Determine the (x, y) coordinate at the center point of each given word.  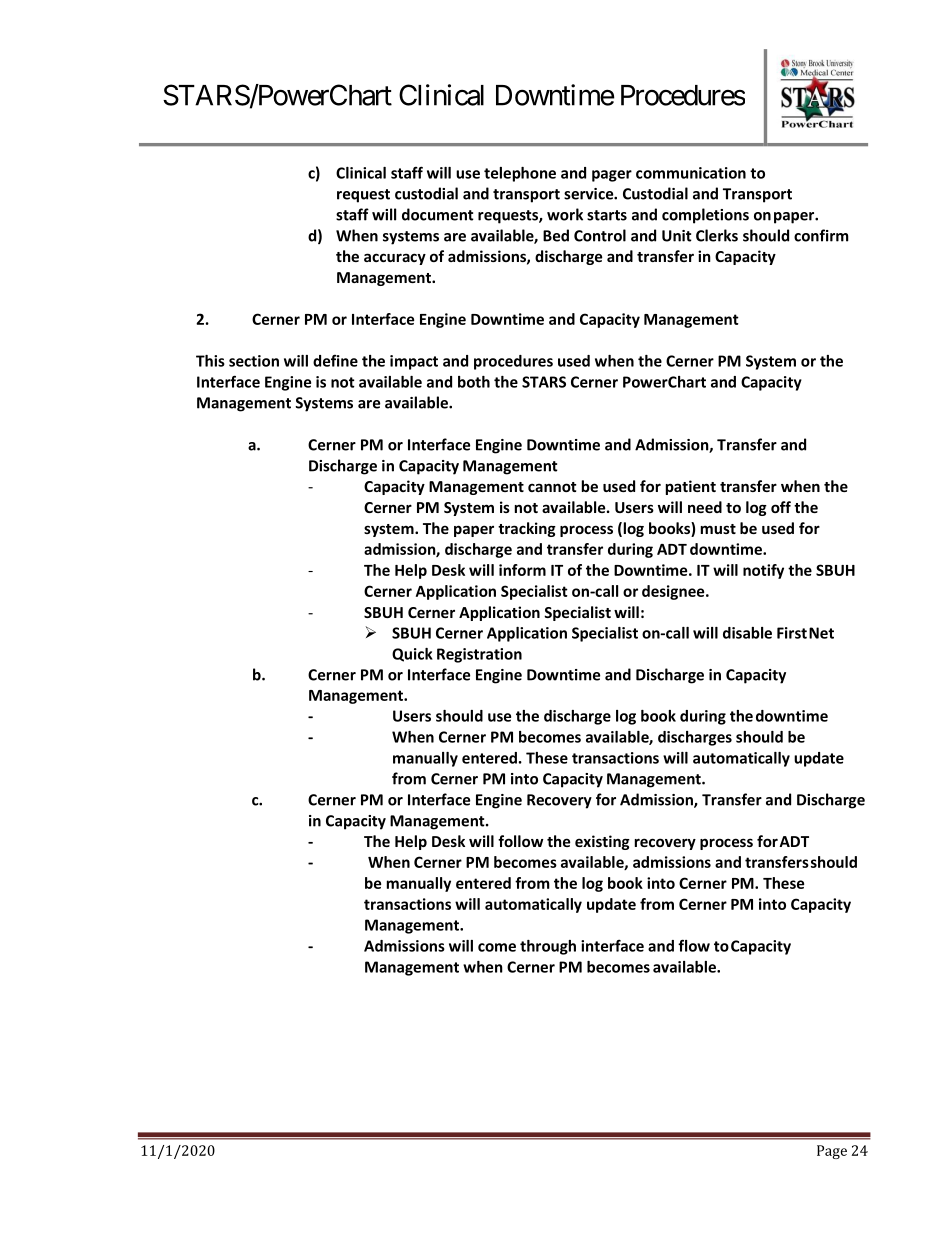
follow (520, 841)
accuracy (395, 259)
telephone (520, 174)
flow (694, 945)
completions (705, 216)
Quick (412, 655)
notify (763, 571)
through (548, 947)
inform (522, 570)
